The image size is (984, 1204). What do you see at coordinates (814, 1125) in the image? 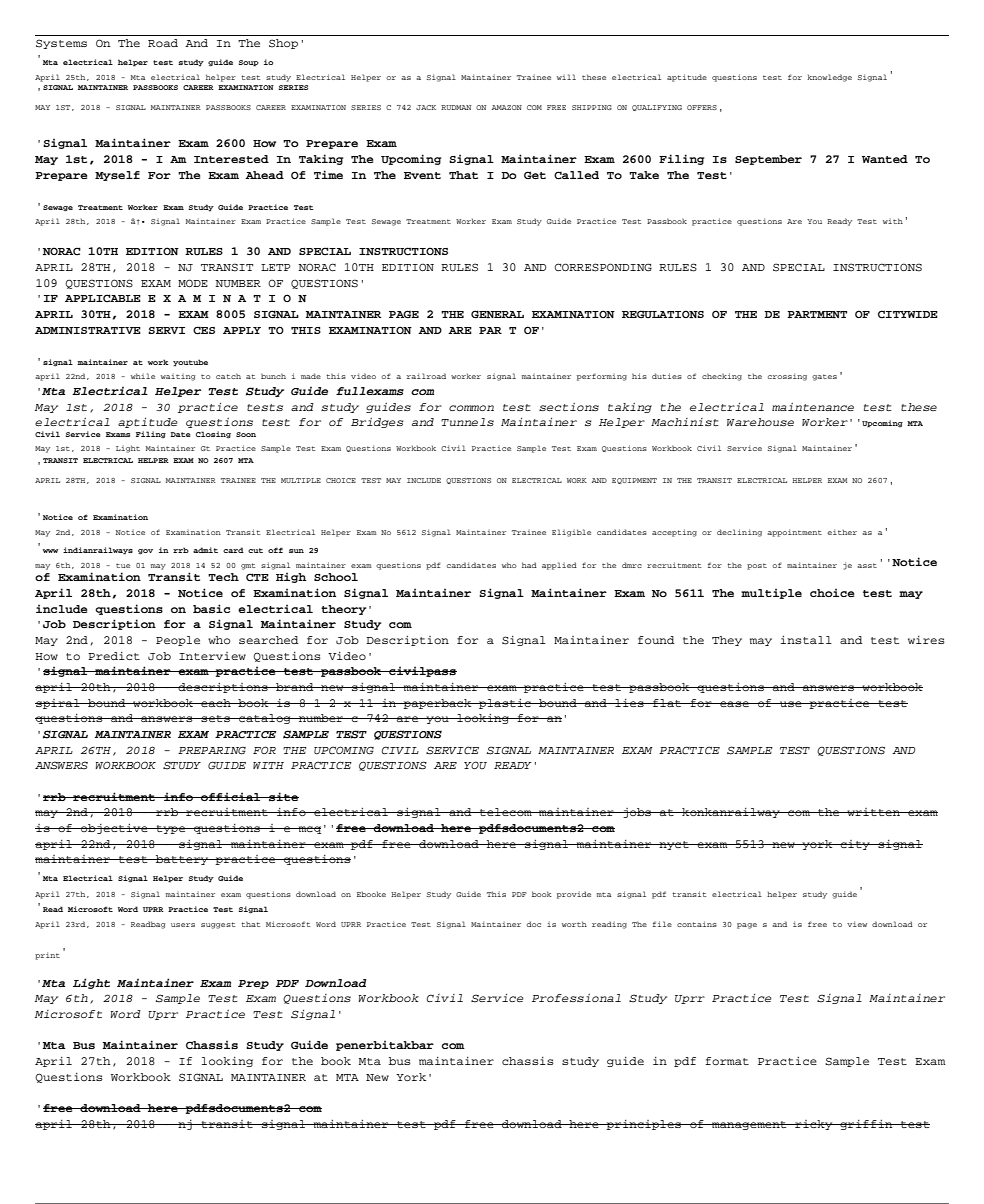
I see `ricky` at bounding box center [814, 1125].
